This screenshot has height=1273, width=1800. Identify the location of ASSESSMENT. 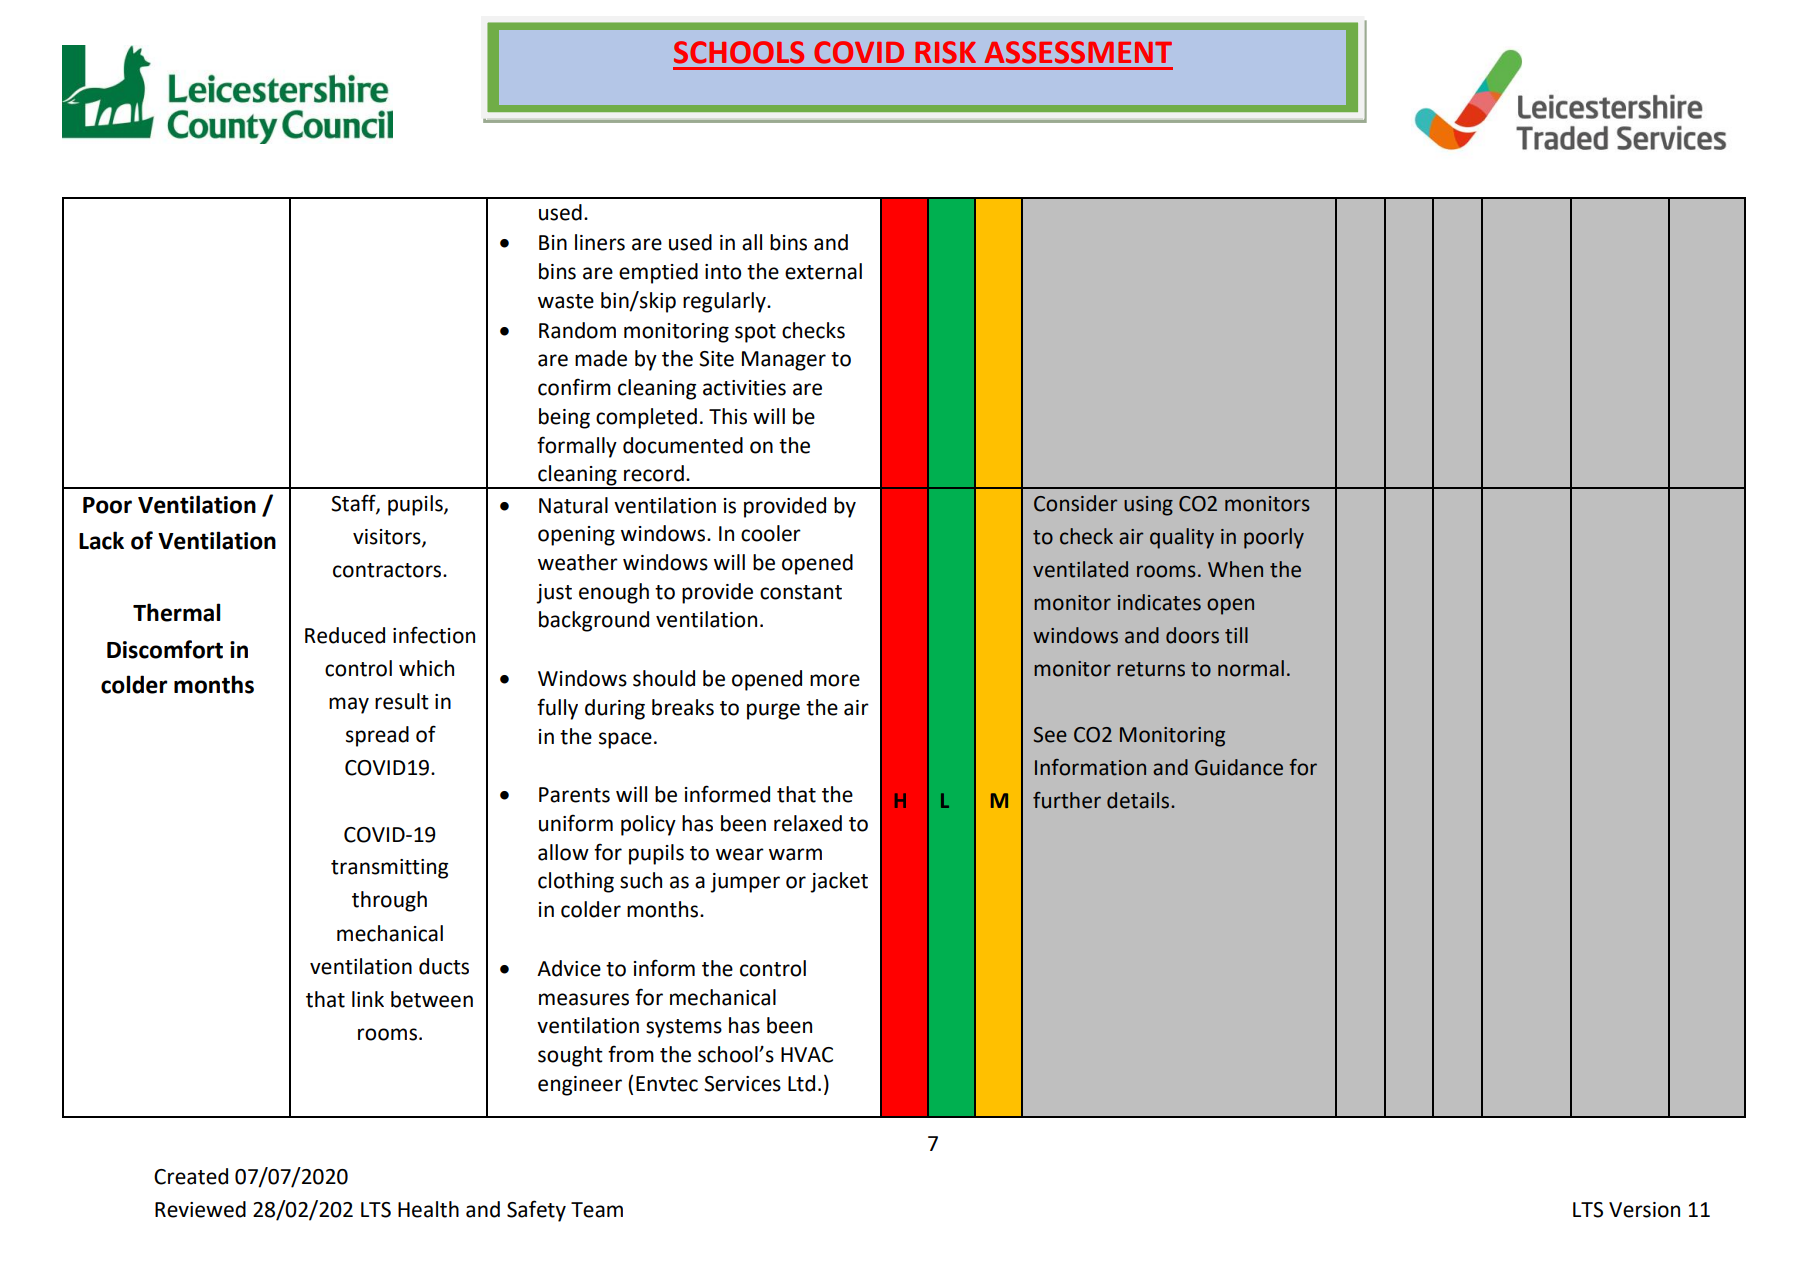
(1078, 52).
